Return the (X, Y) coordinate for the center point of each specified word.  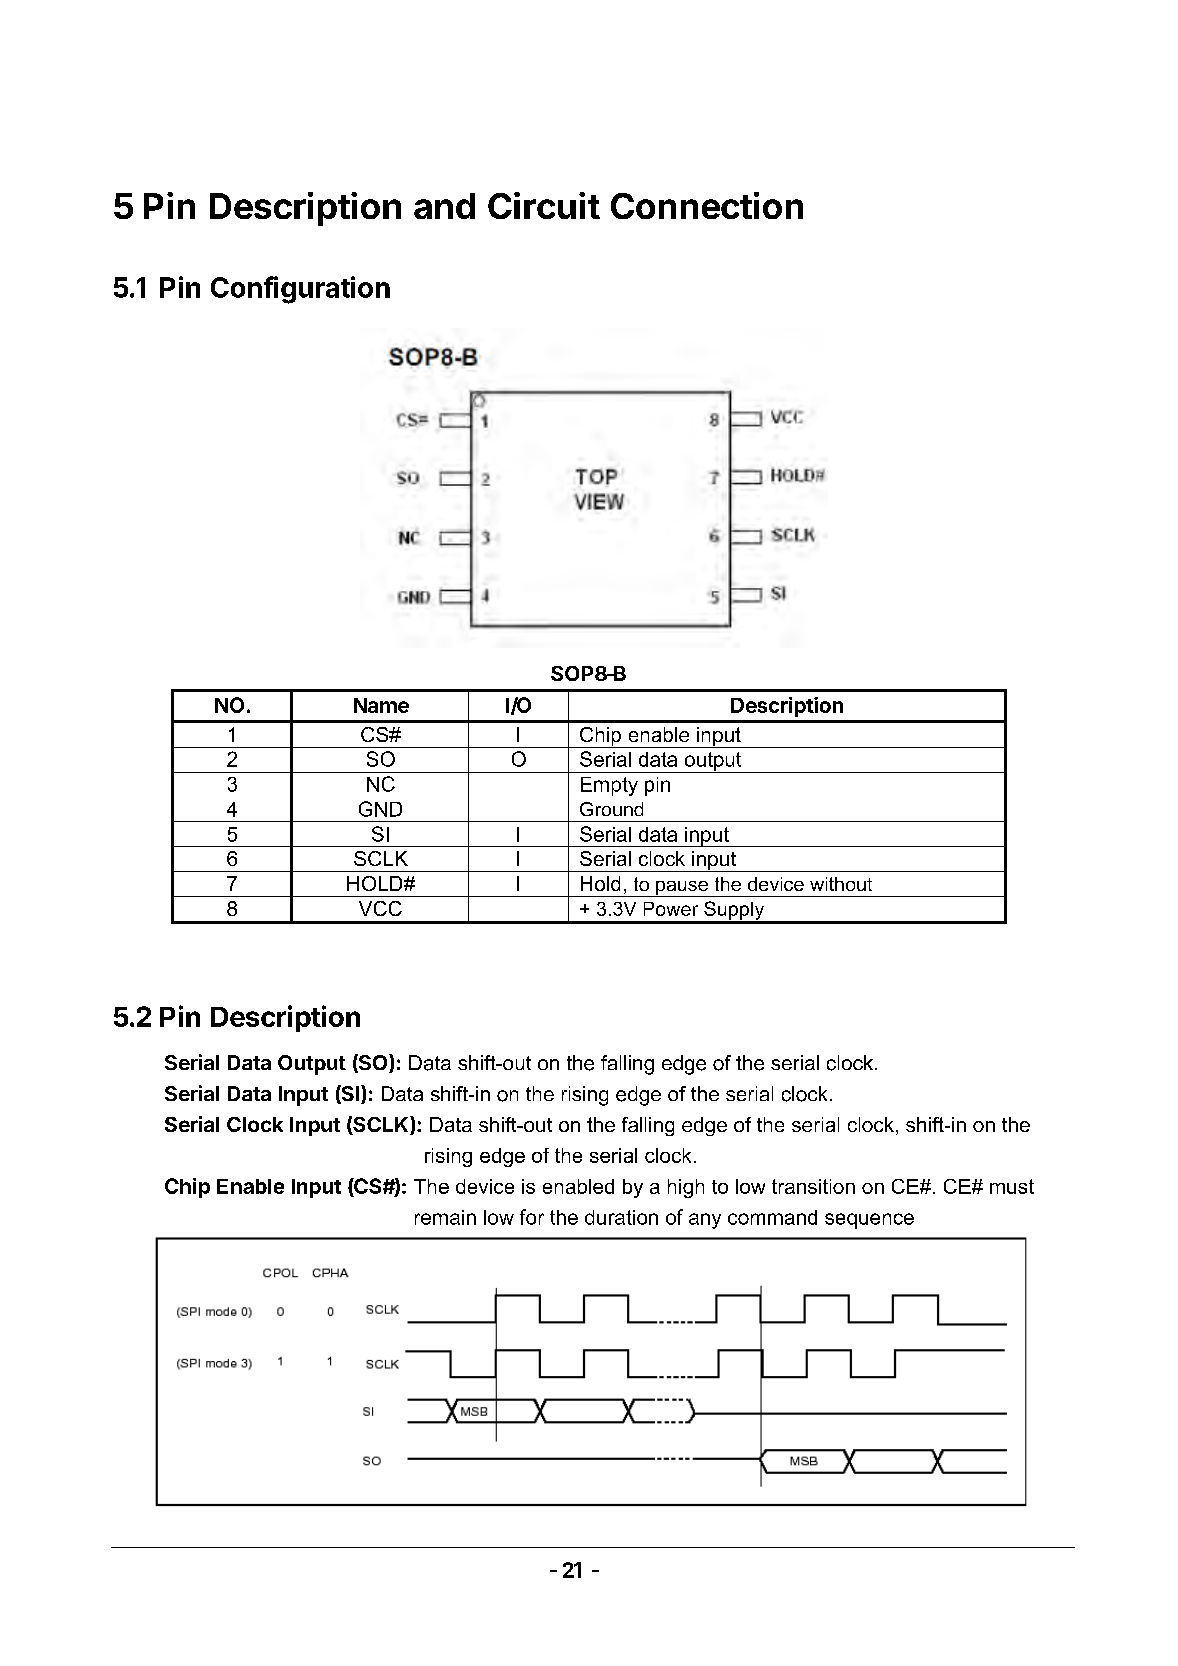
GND (380, 809)
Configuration (300, 290)
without (841, 884)
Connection (707, 205)
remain (445, 1217)
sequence (869, 1221)
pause (682, 889)
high (686, 1188)
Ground (611, 809)
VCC (380, 908)
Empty (609, 786)
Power (671, 909)
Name (381, 705)
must (1012, 1186)
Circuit (544, 205)
